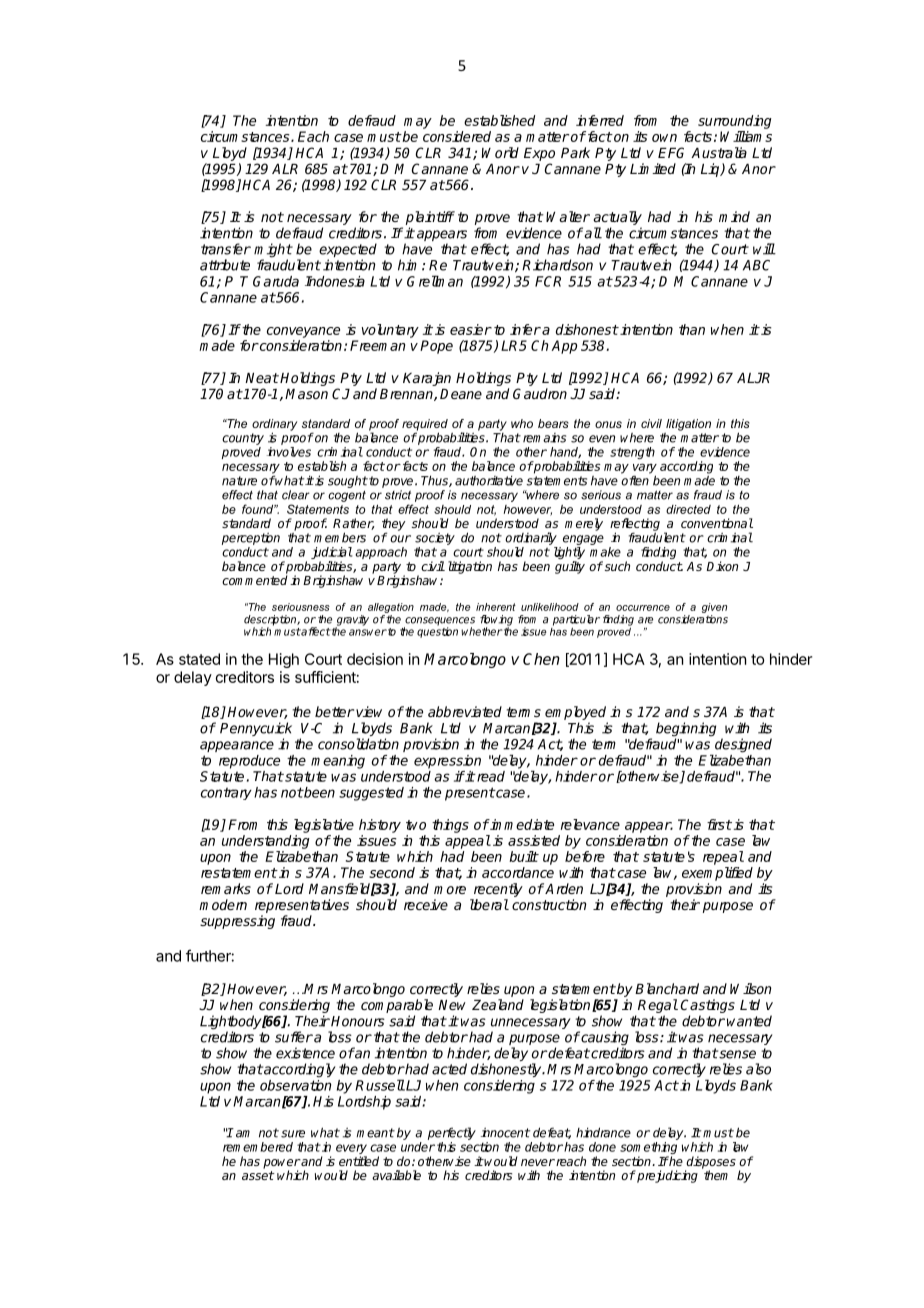 The width and height of the image is (924, 1308). I want to click on might, so click(273, 251).
